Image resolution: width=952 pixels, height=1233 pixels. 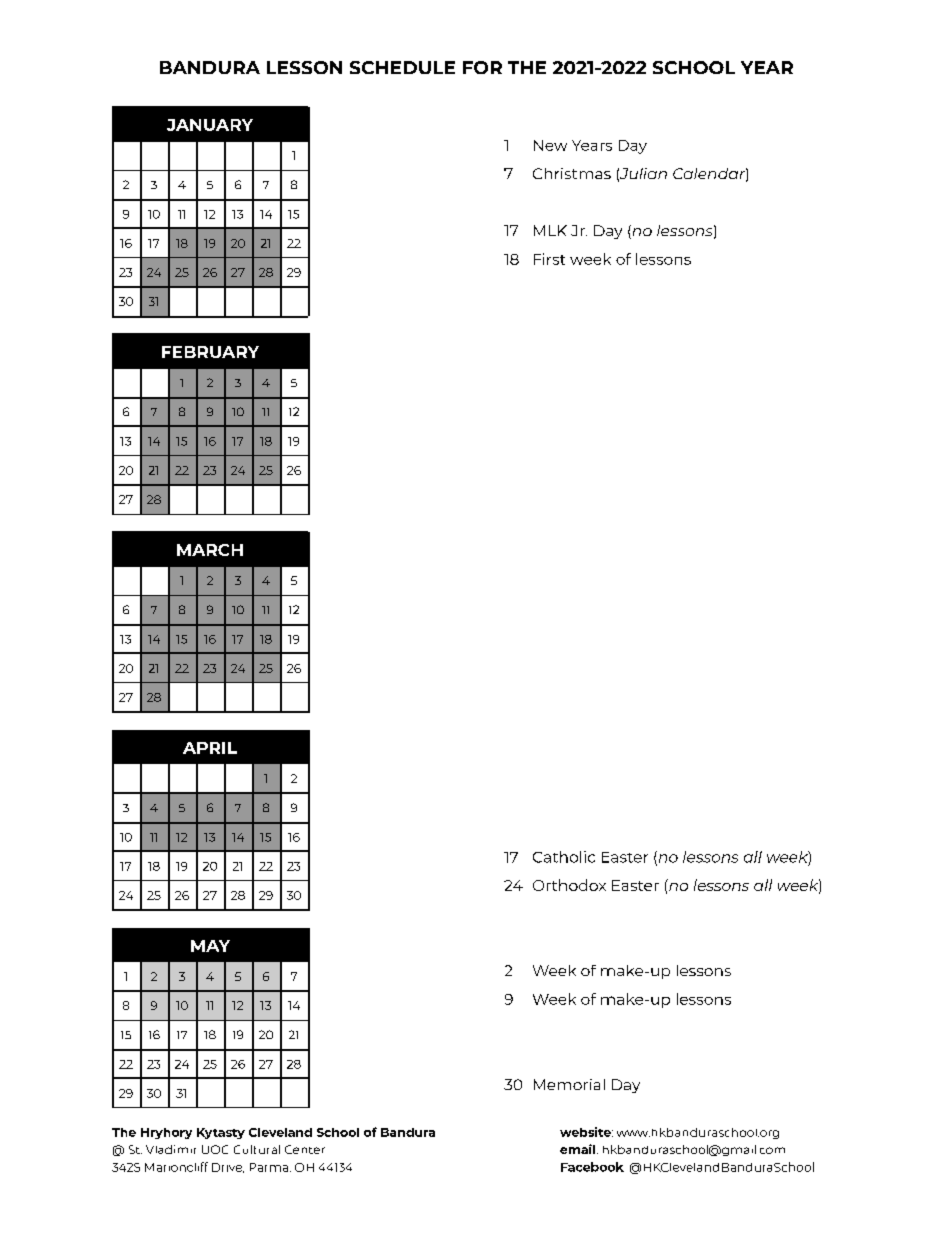 I want to click on MARCH, so click(x=210, y=550).
